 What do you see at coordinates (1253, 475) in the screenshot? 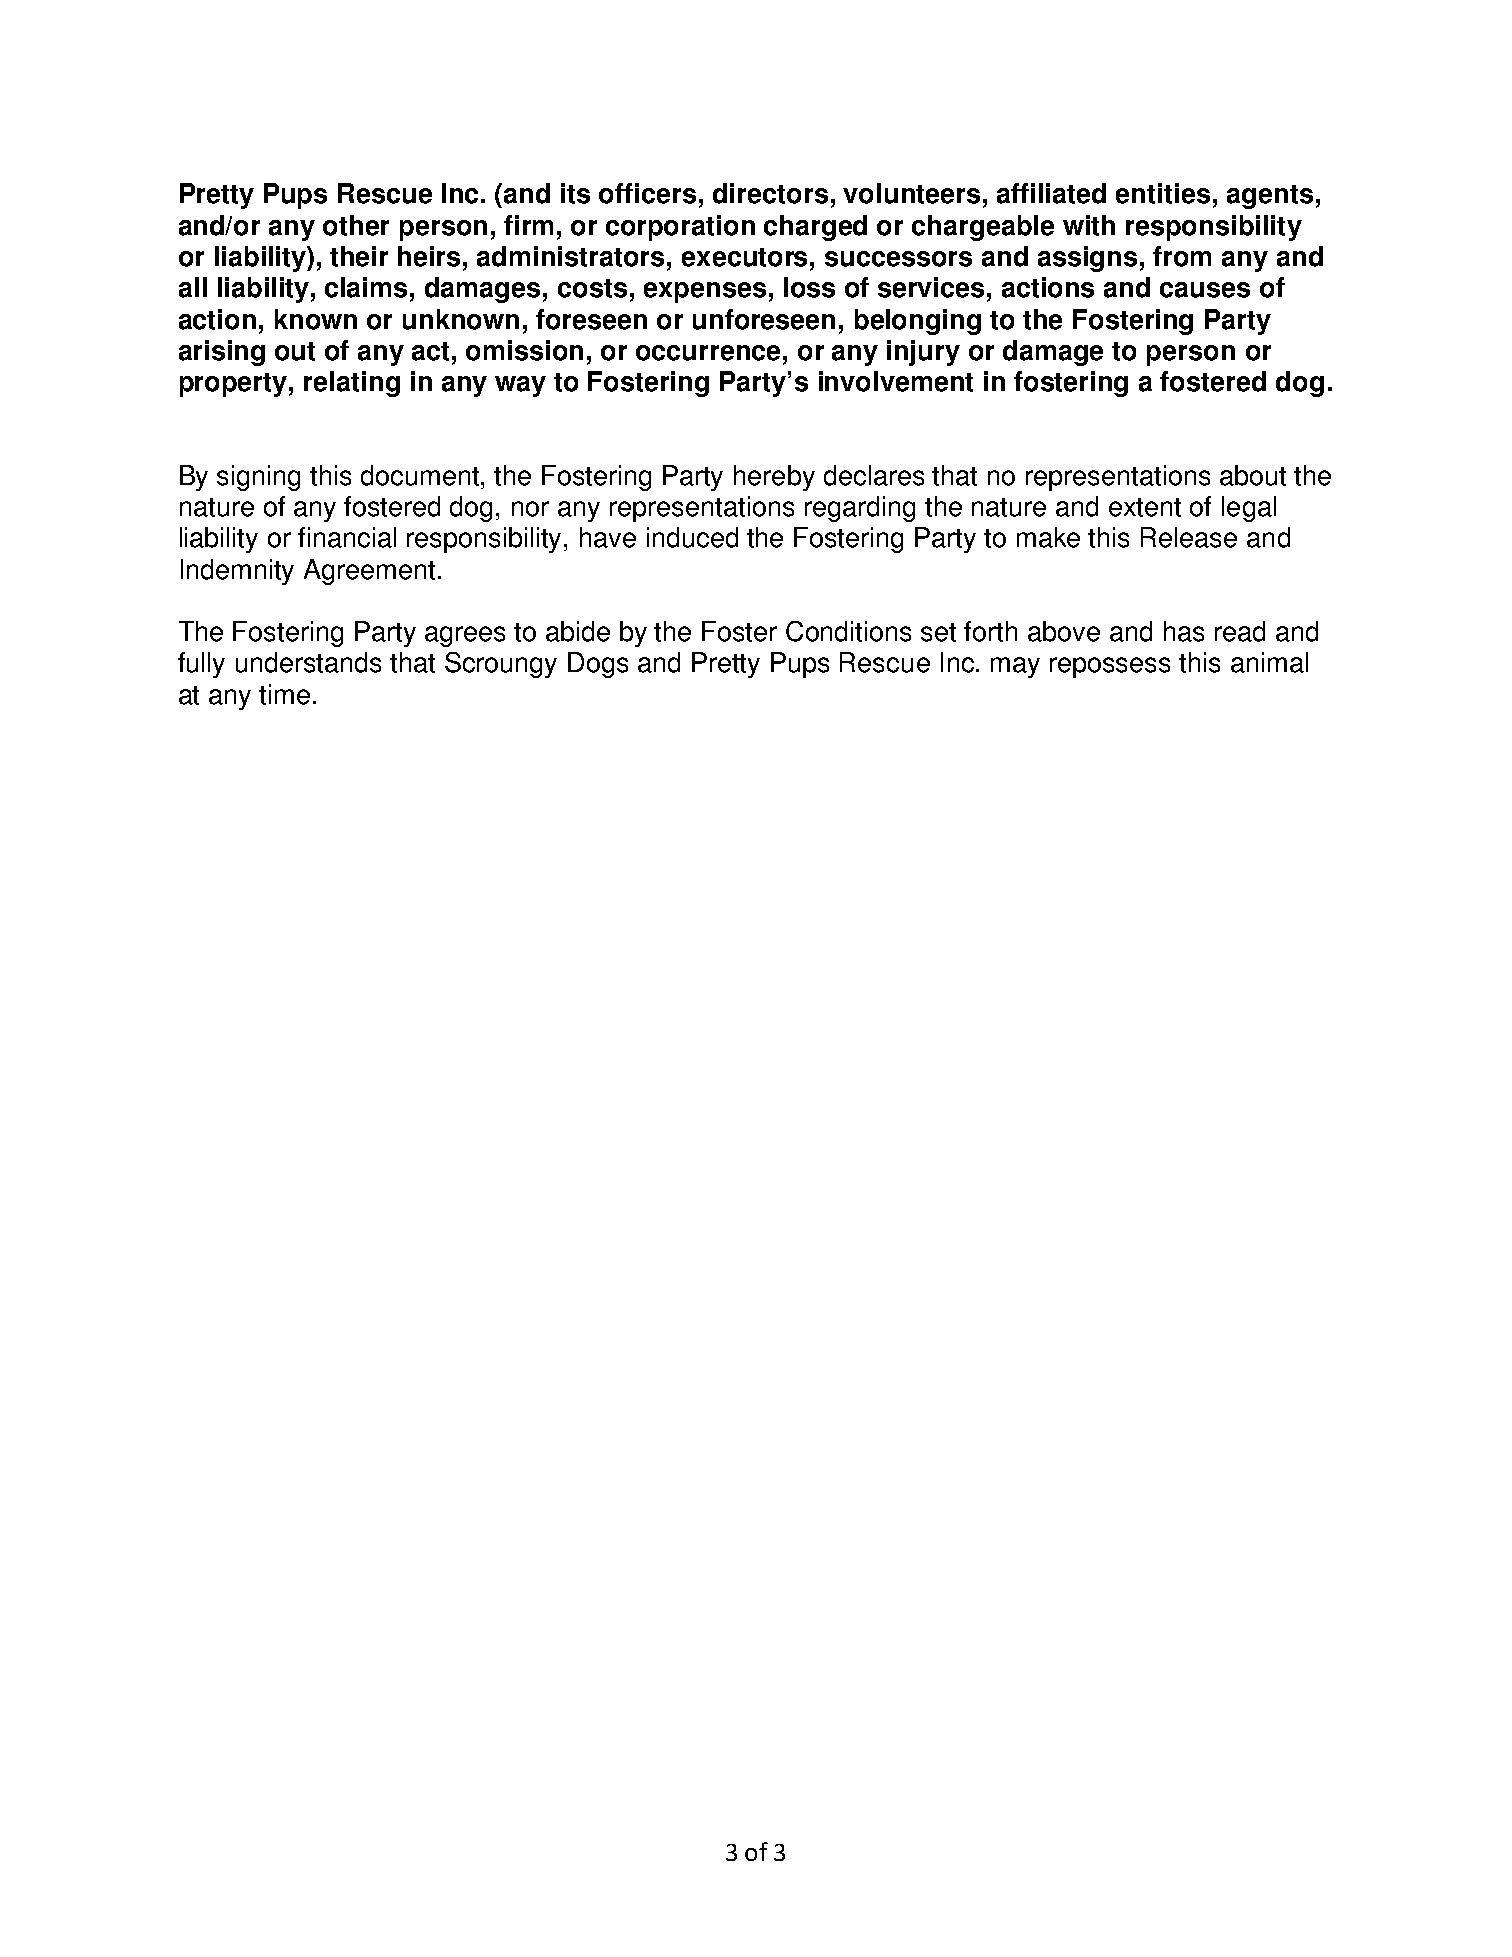
I see `about` at bounding box center [1253, 475].
